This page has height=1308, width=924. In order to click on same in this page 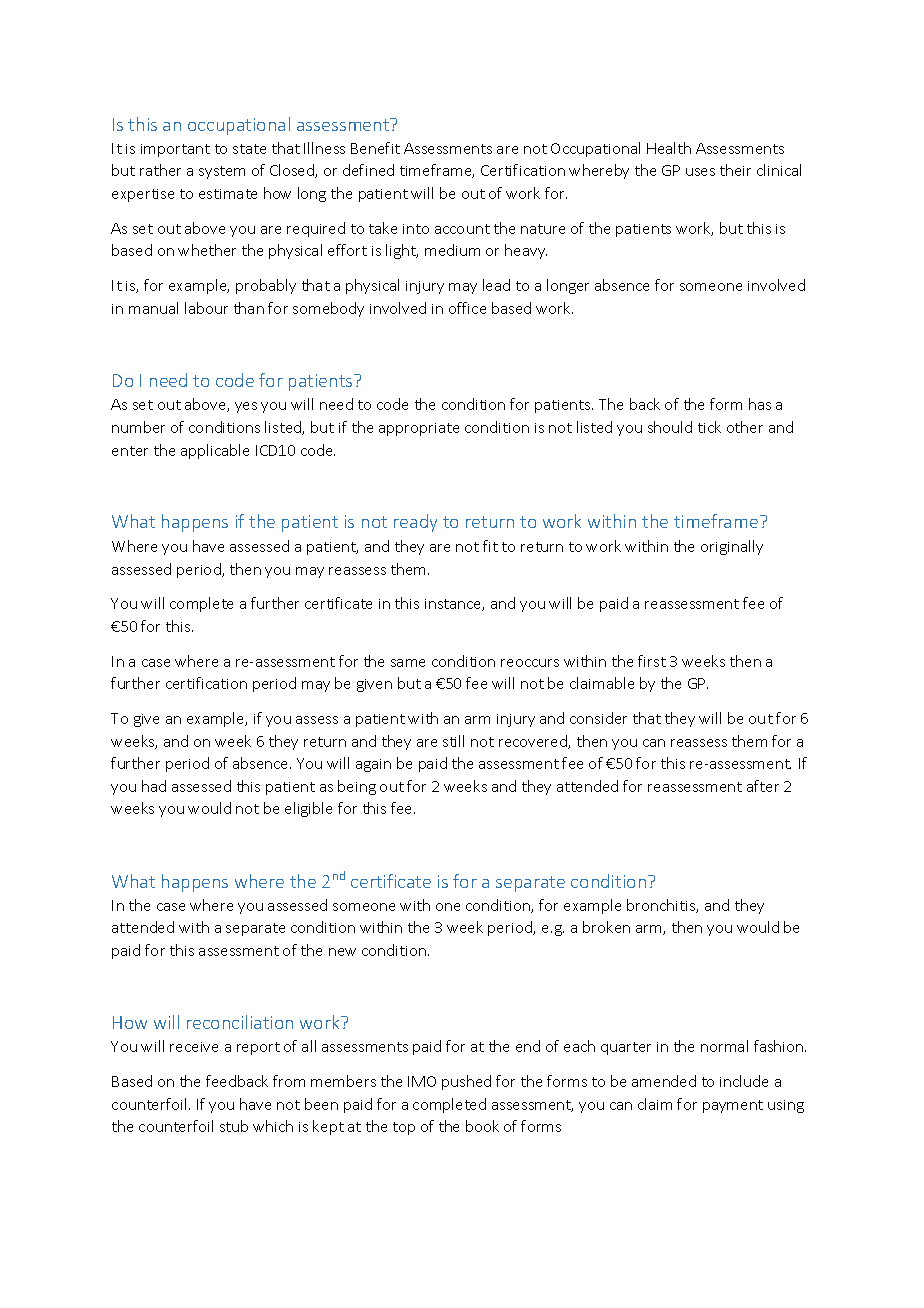, I will do `click(408, 663)`.
